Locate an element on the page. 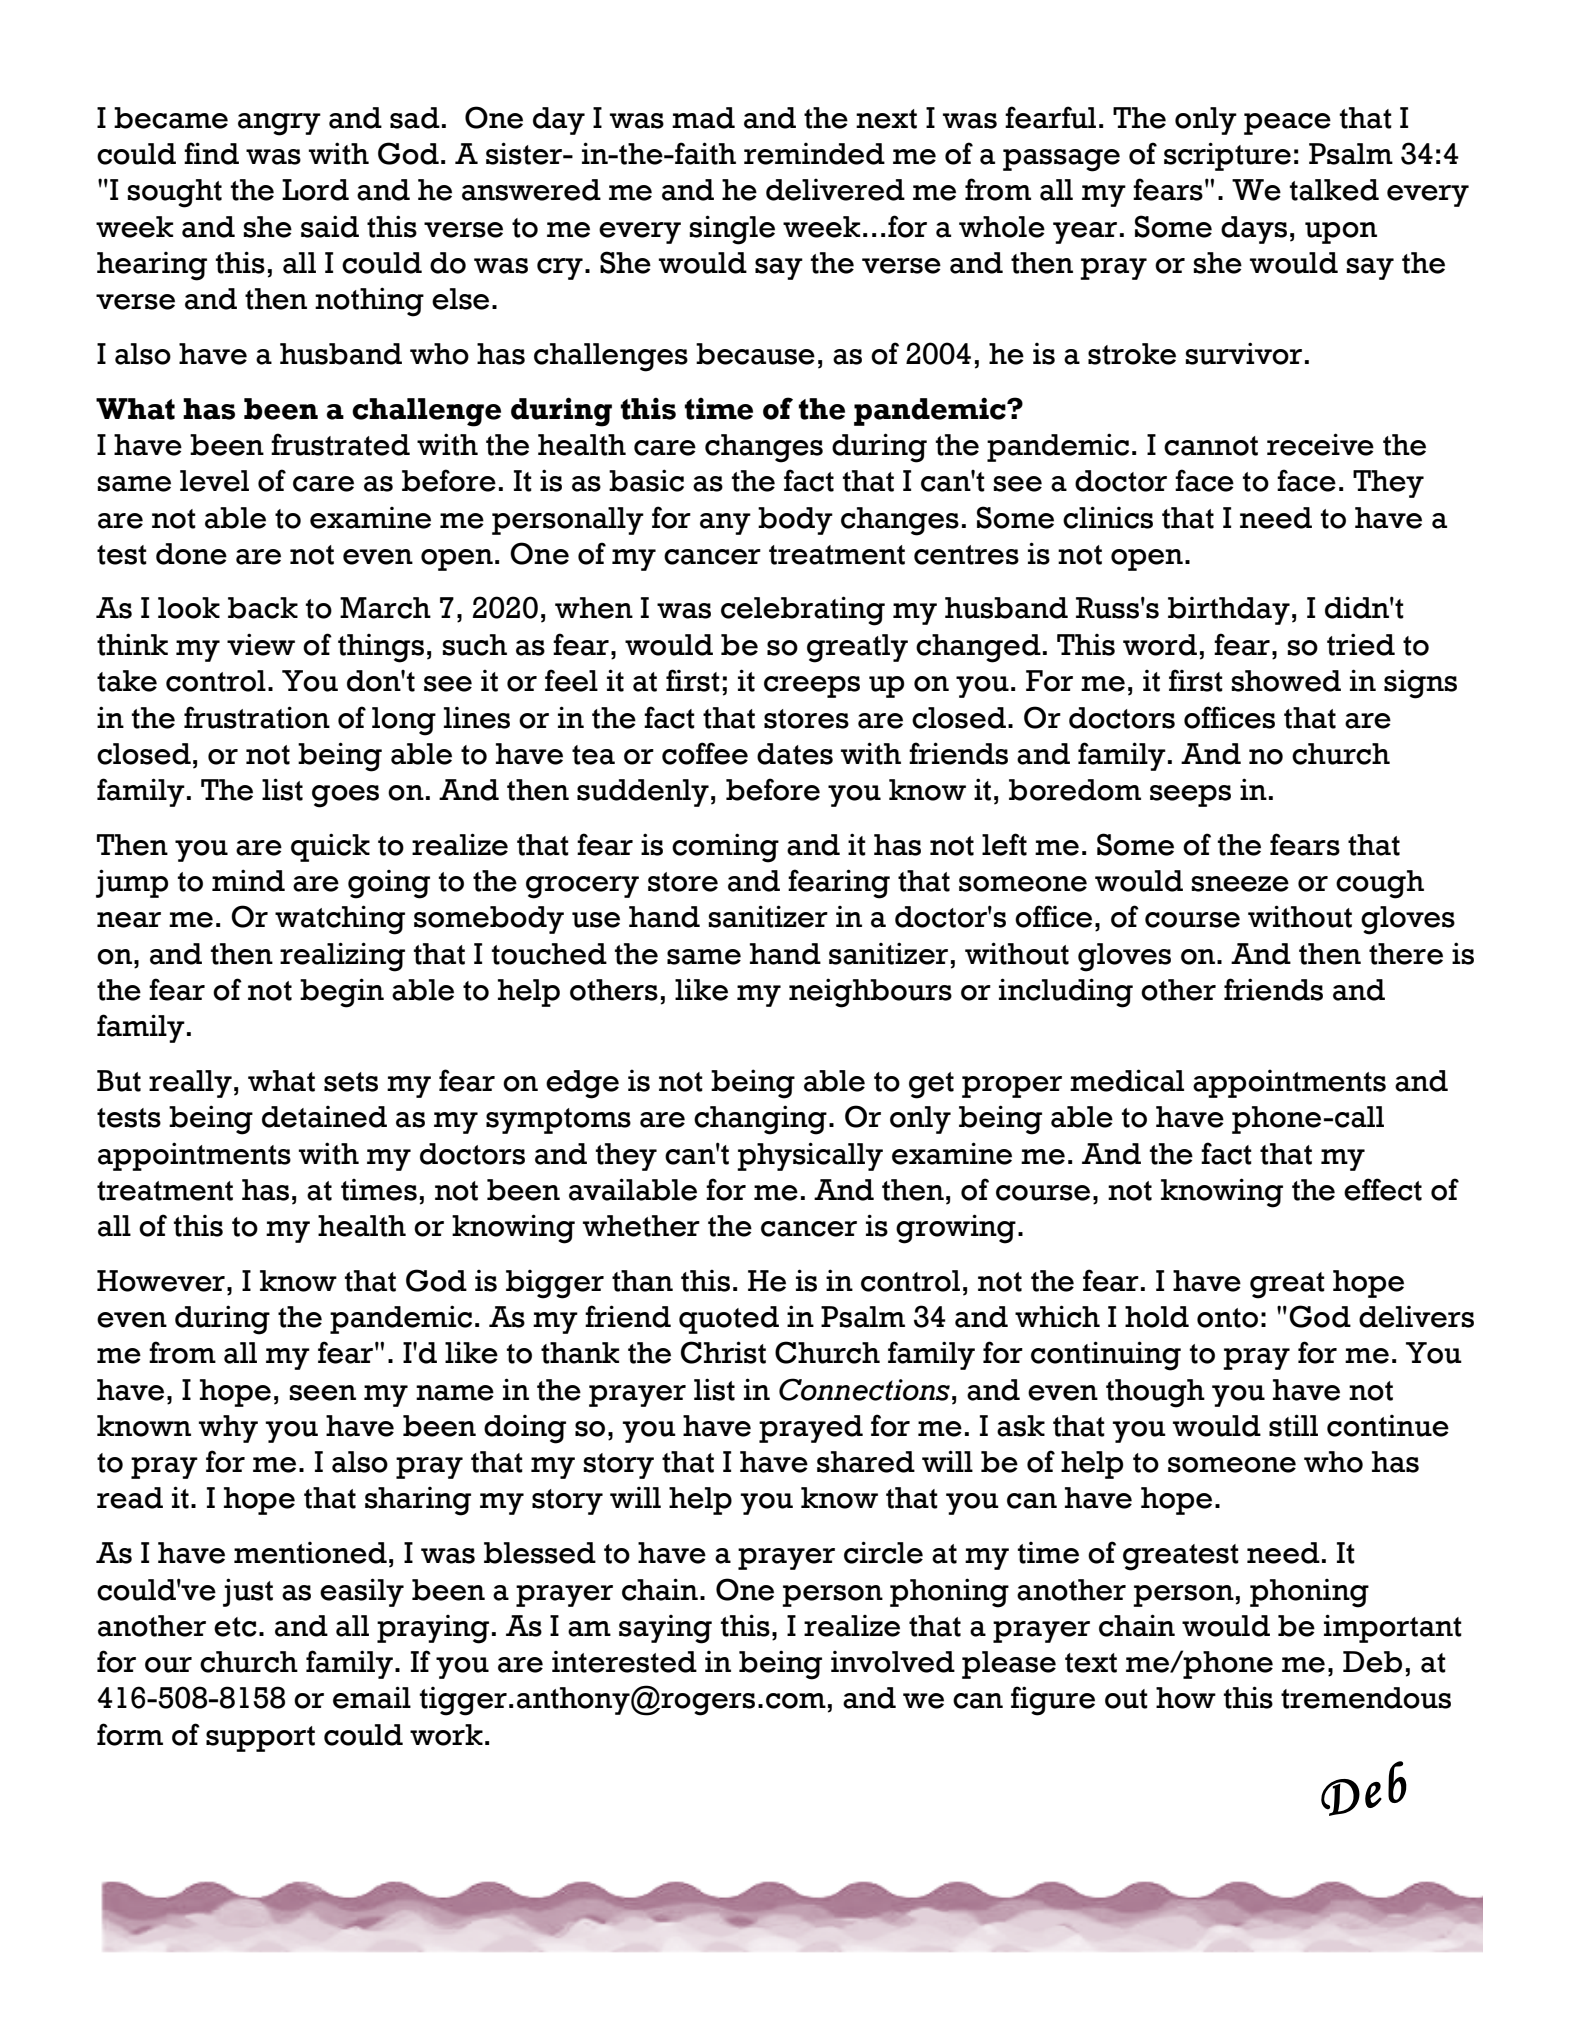 Image resolution: width=1578 pixels, height=2042 pixels. scripture is located at coordinates (1227, 156).
